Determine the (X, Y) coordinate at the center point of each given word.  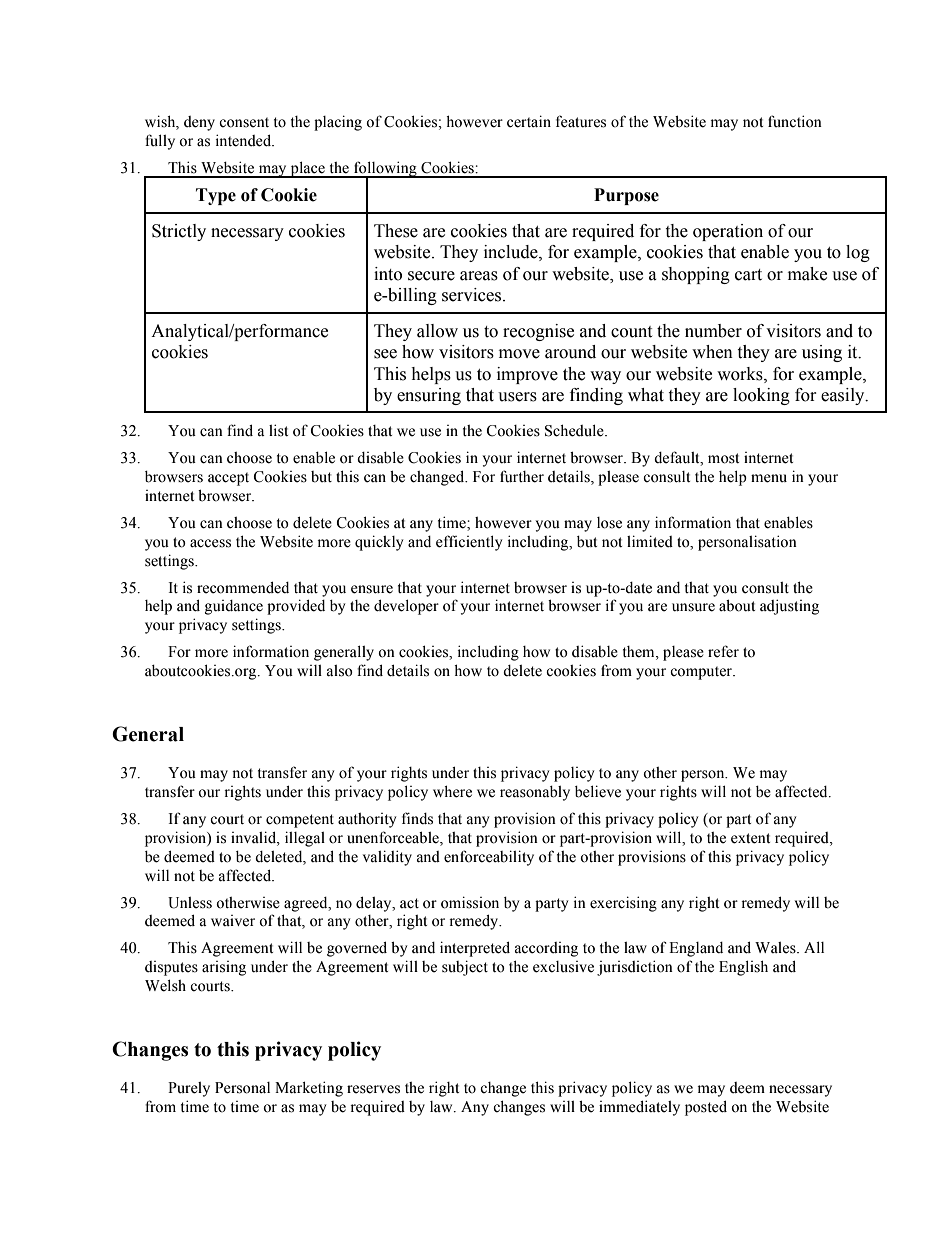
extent (750, 838)
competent (300, 821)
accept (228, 479)
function (795, 121)
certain (529, 121)
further (522, 476)
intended (245, 140)
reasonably (535, 793)
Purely (189, 1089)
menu (769, 478)
